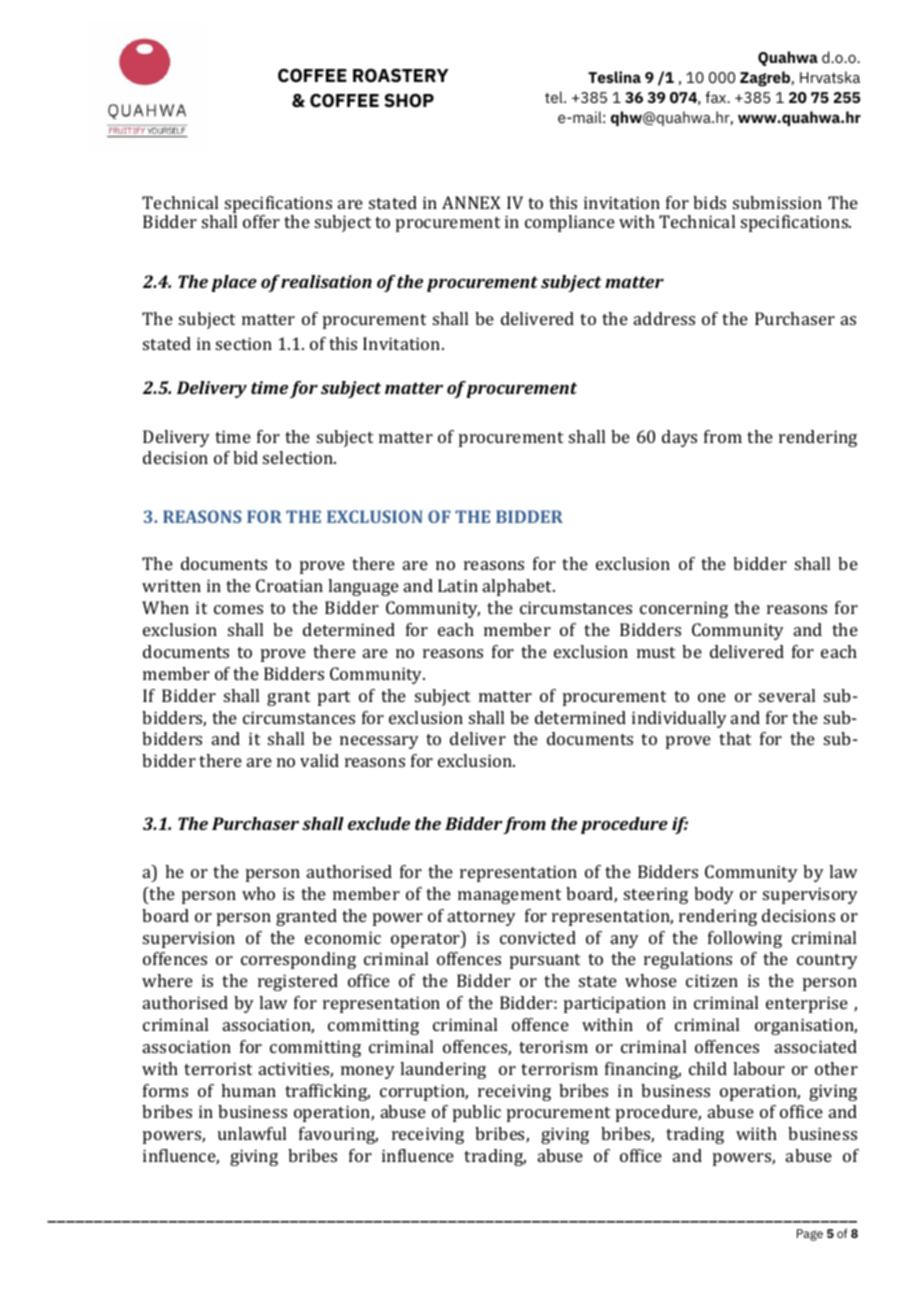  Describe the element at coordinates (787, 695) in the image. I see `several` at that location.
